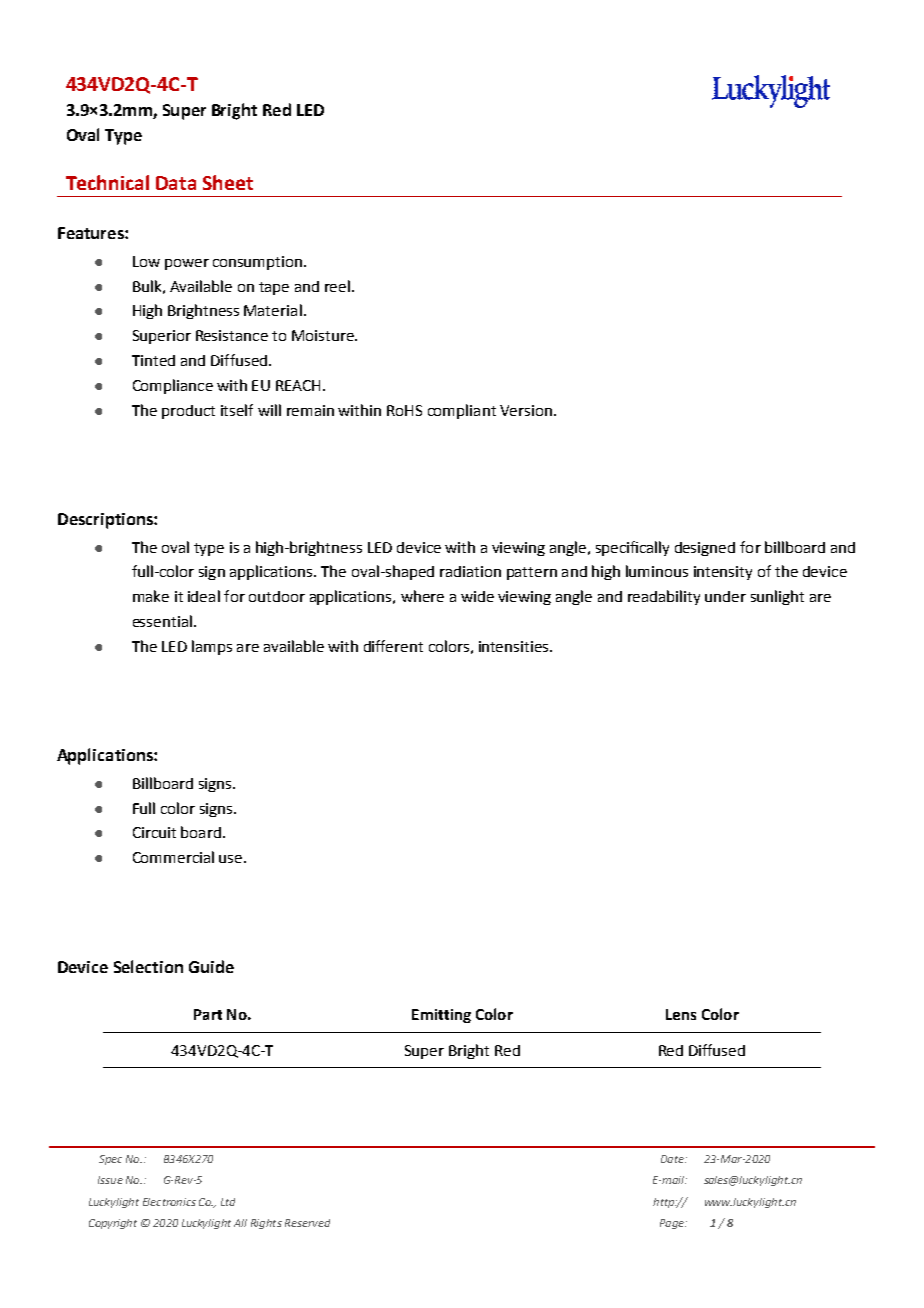 Image resolution: width=924 pixels, height=1308 pixels. I want to click on Circuit, so click(154, 832).
